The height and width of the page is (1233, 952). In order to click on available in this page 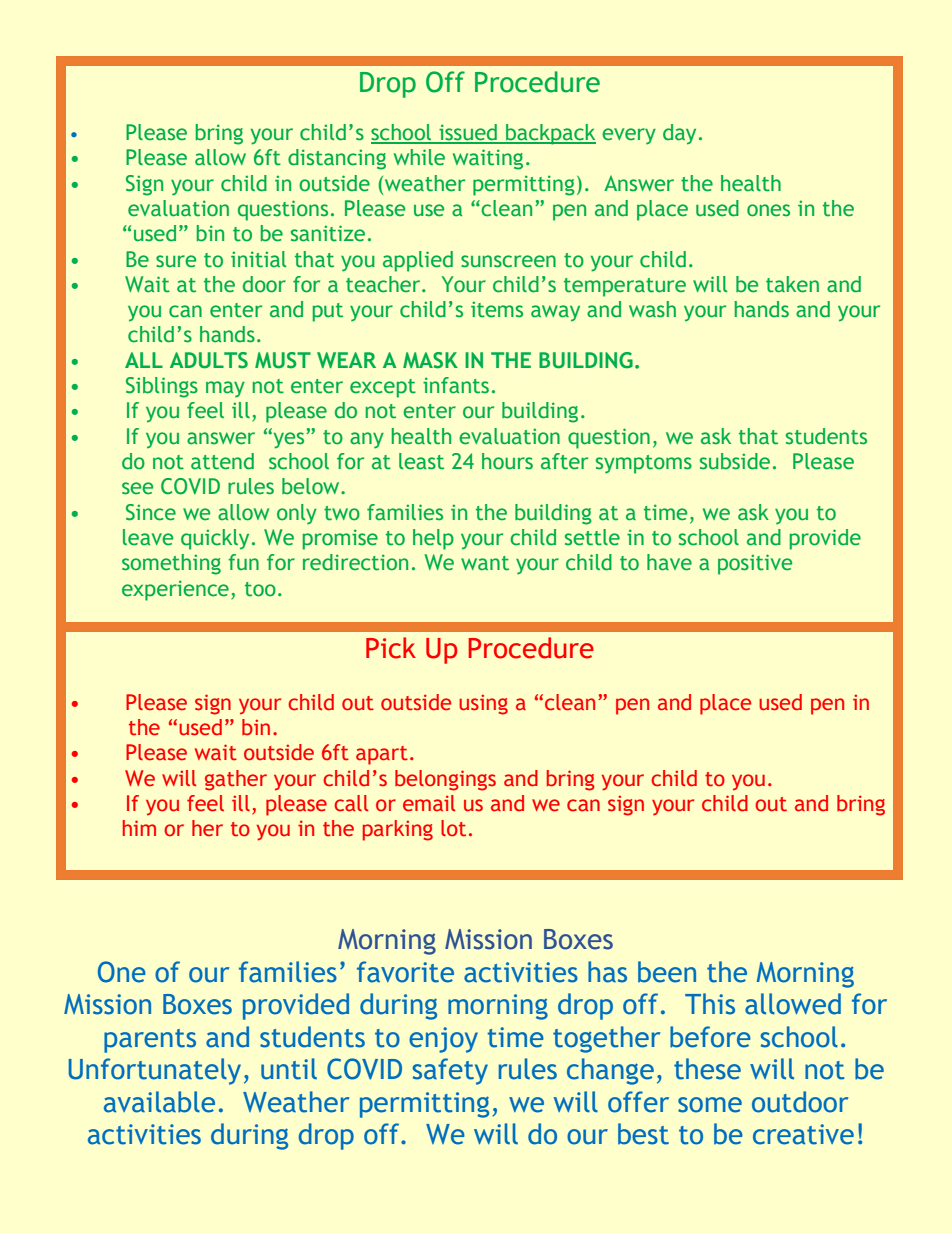, I will do `click(159, 1102)`.
